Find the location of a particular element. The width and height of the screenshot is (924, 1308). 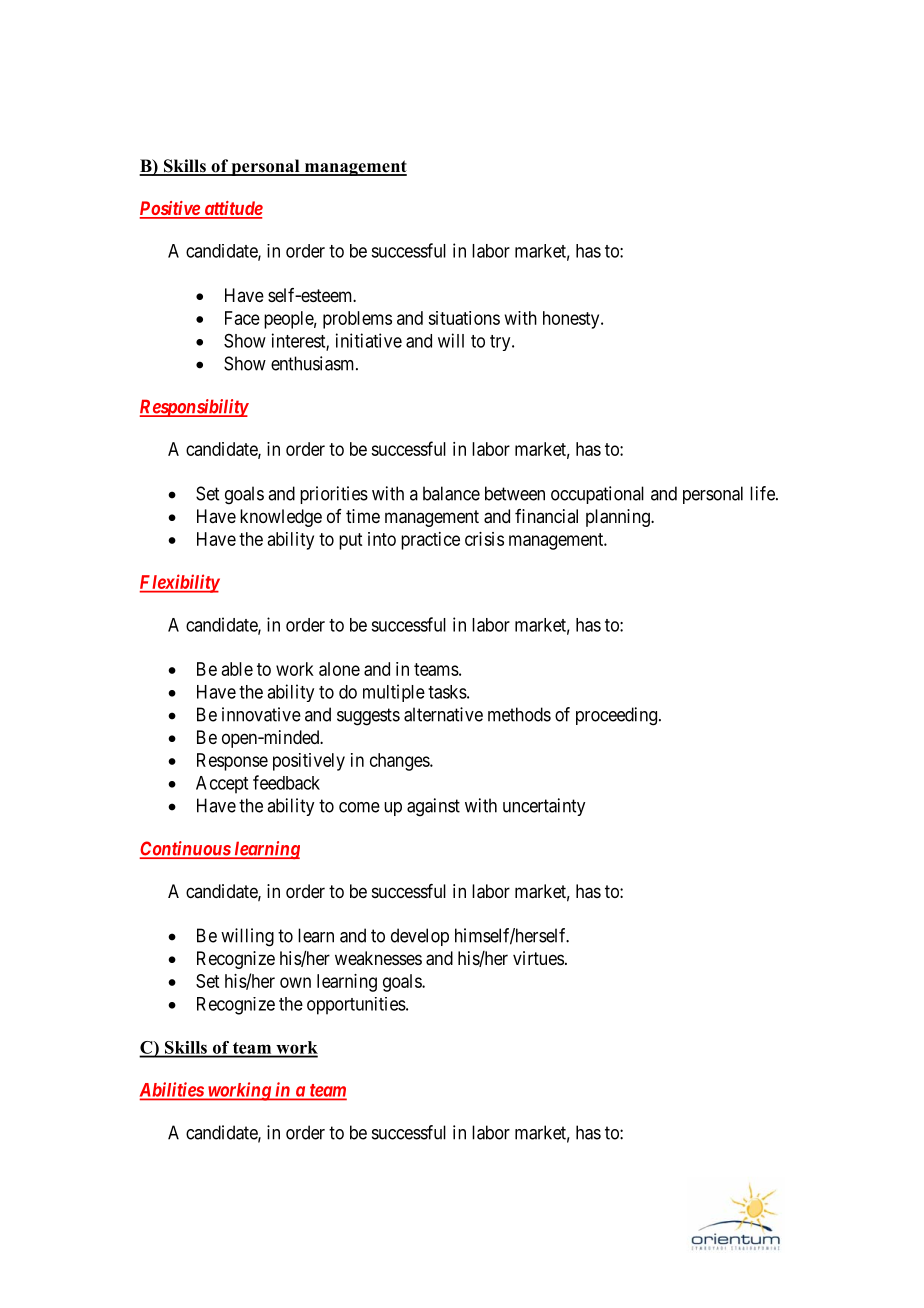

develop is located at coordinates (420, 937).
